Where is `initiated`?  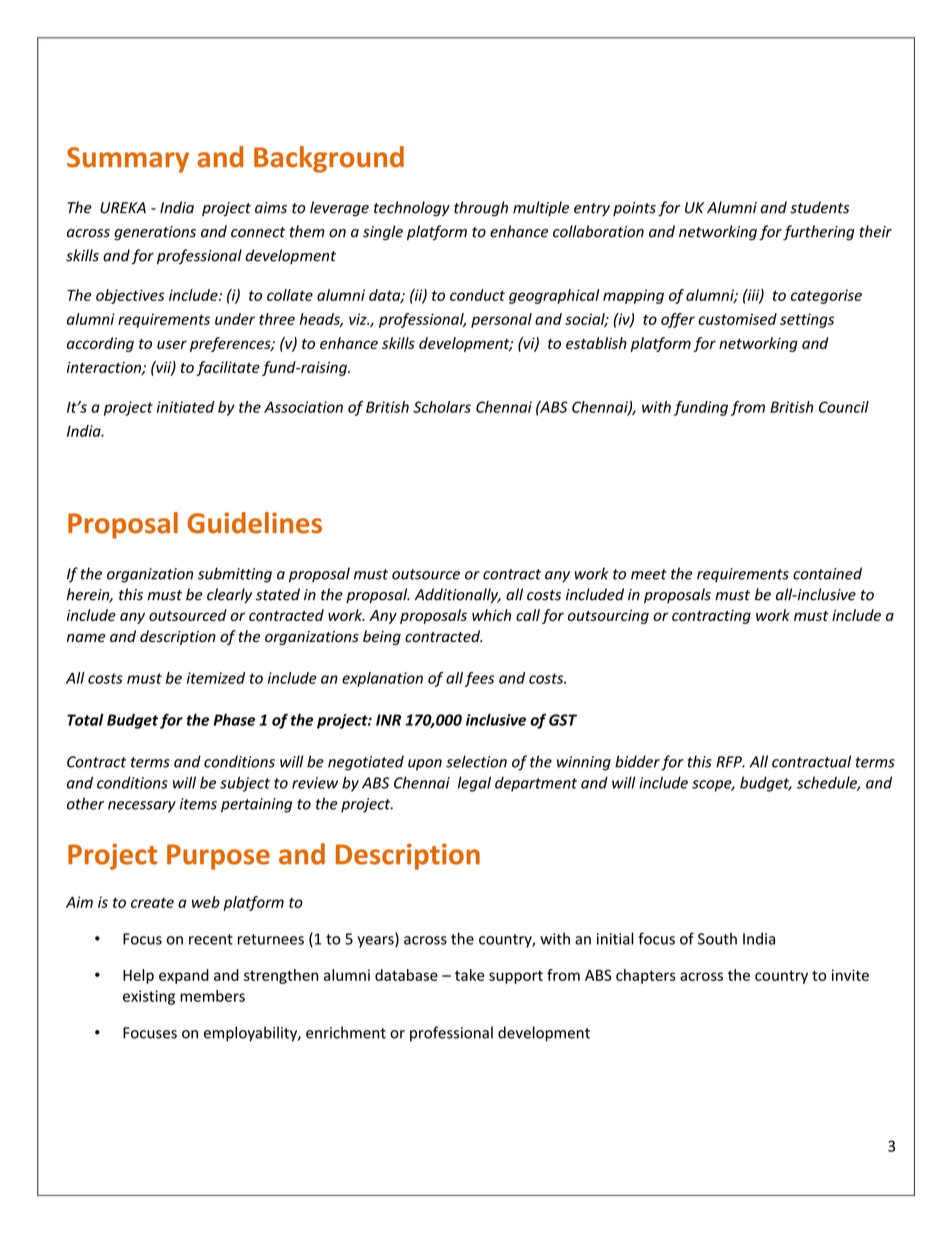
initiated is located at coordinates (186, 407).
